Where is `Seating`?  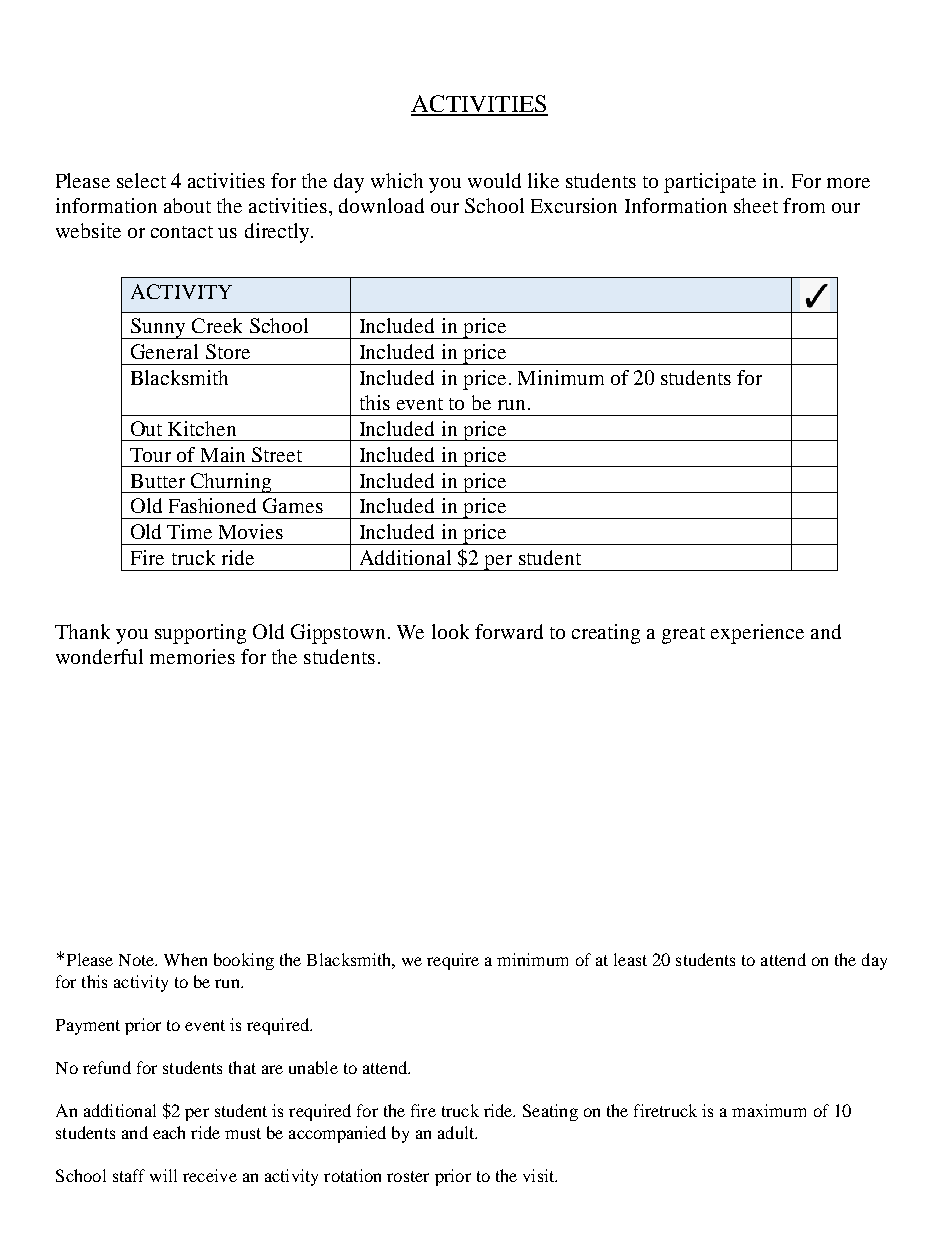 Seating is located at coordinates (550, 1112).
